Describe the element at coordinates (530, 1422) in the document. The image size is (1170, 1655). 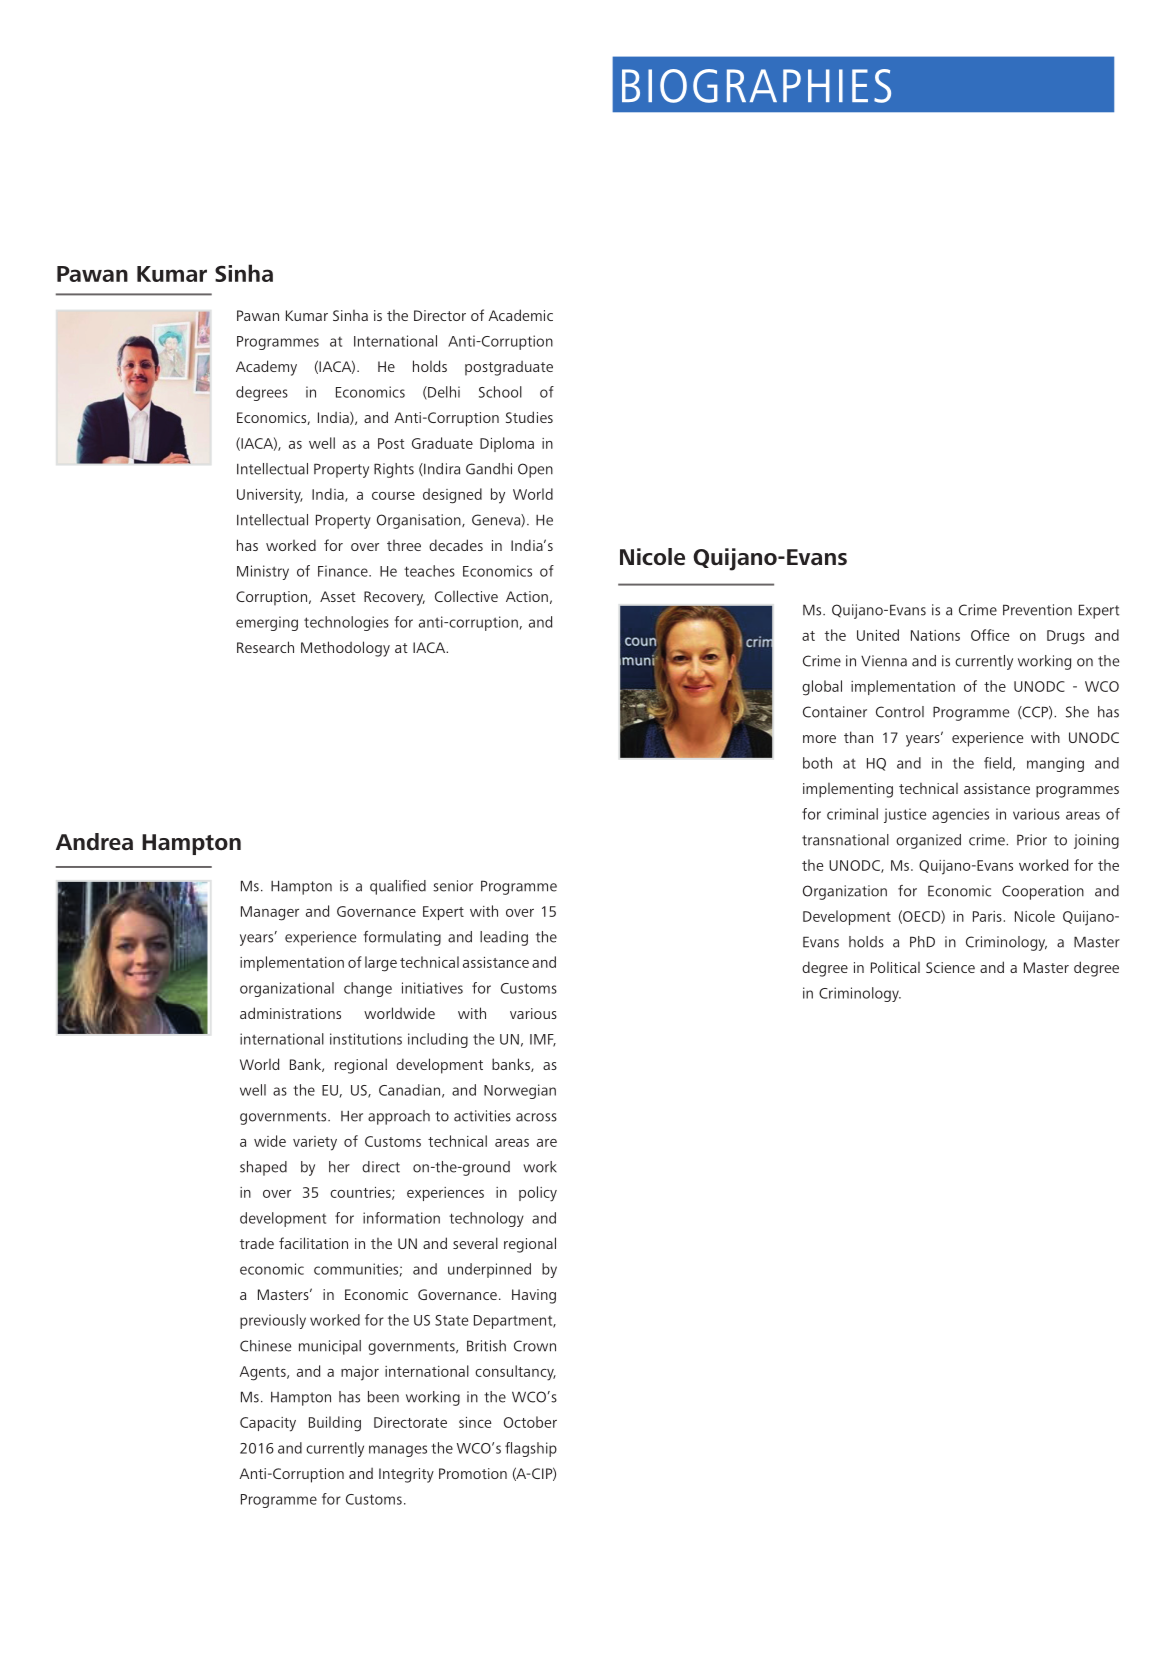
I see `October` at that location.
